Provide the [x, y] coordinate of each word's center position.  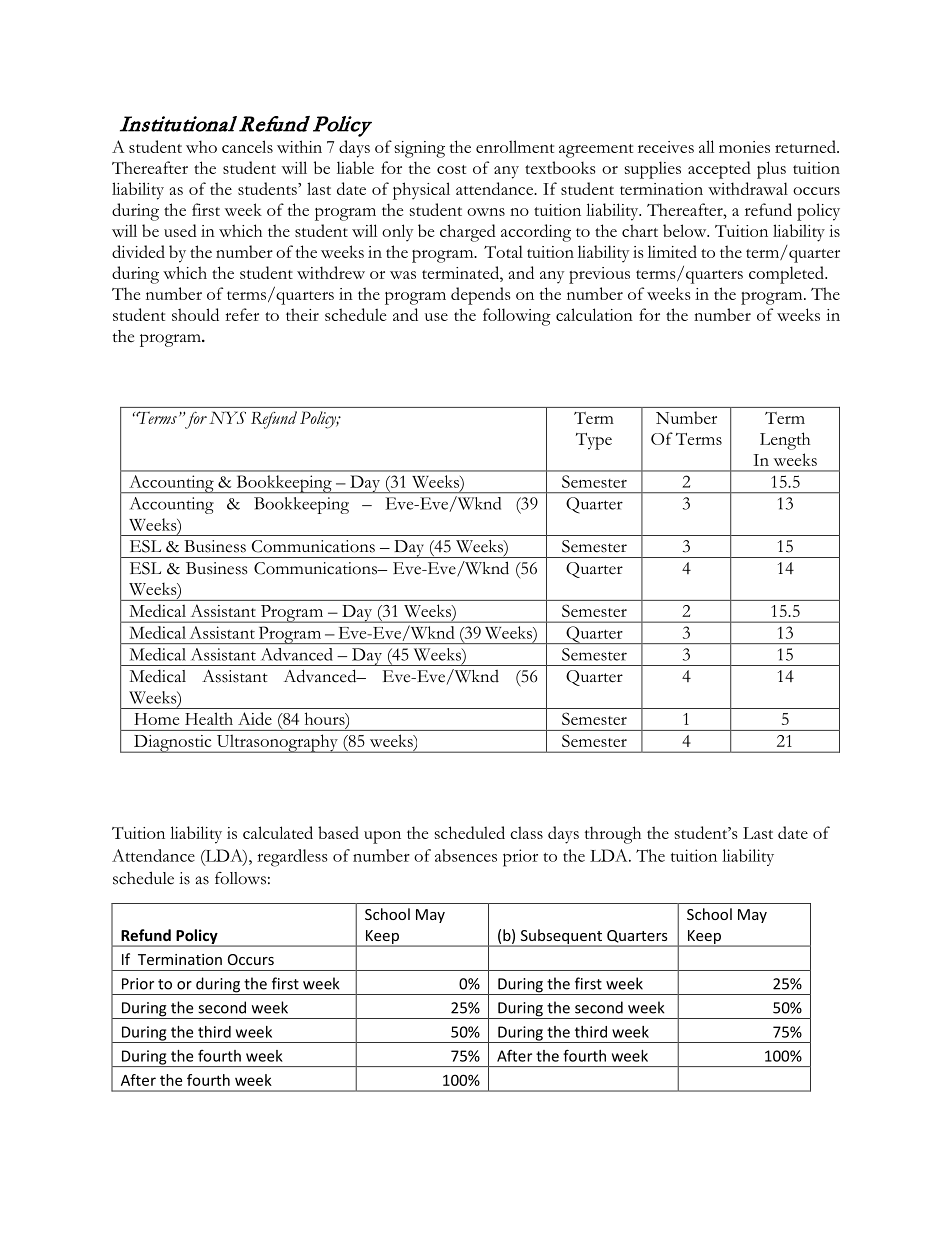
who [201, 146]
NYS [227, 417]
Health [209, 718]
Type [594, 441]
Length [785, 441]
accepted [719, 170]
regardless [292, 858]
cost [451, 169]
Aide [255, 718]
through [613, 835]
